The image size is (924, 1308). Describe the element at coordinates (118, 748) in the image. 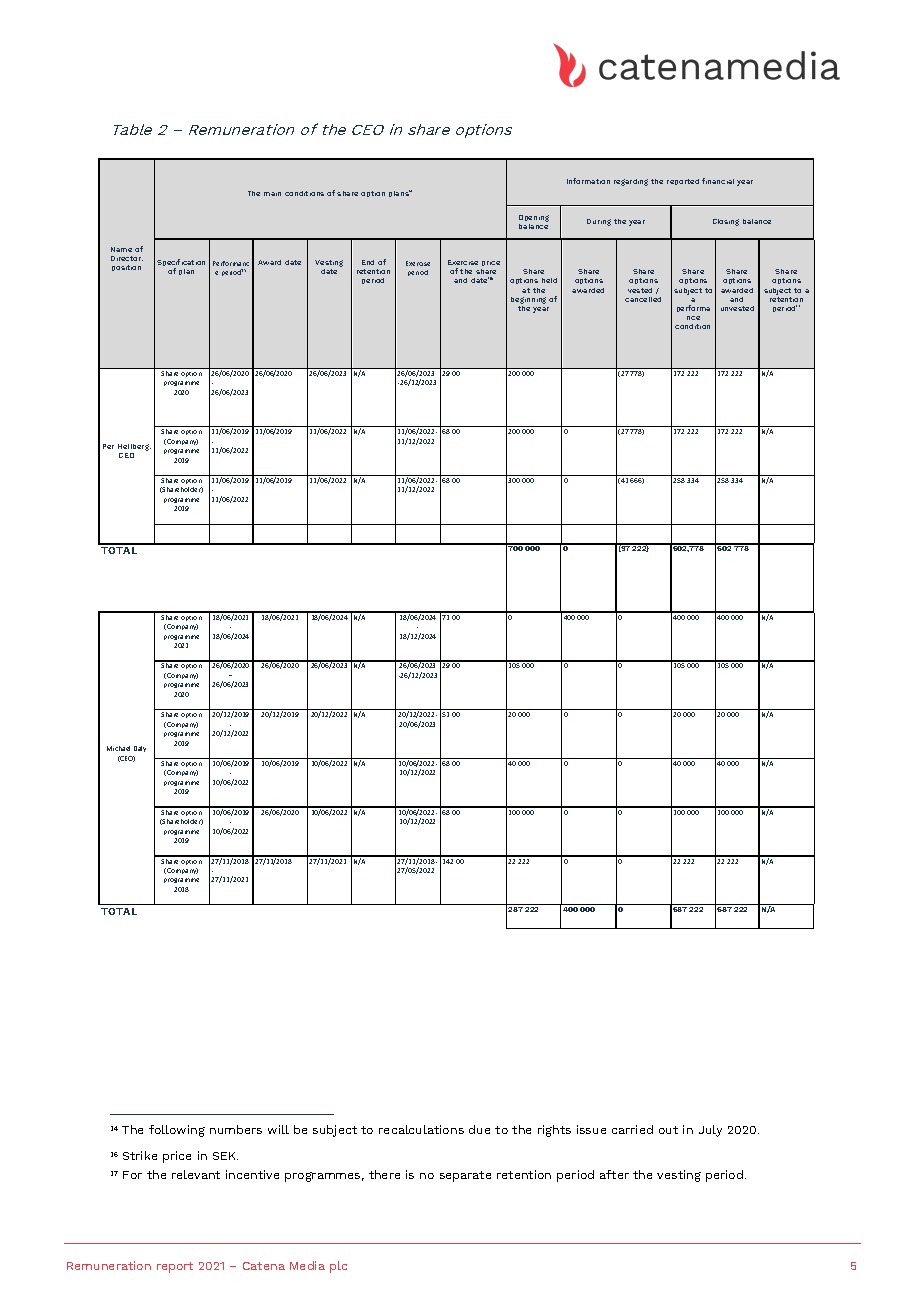

I see `Michael` at that location.
